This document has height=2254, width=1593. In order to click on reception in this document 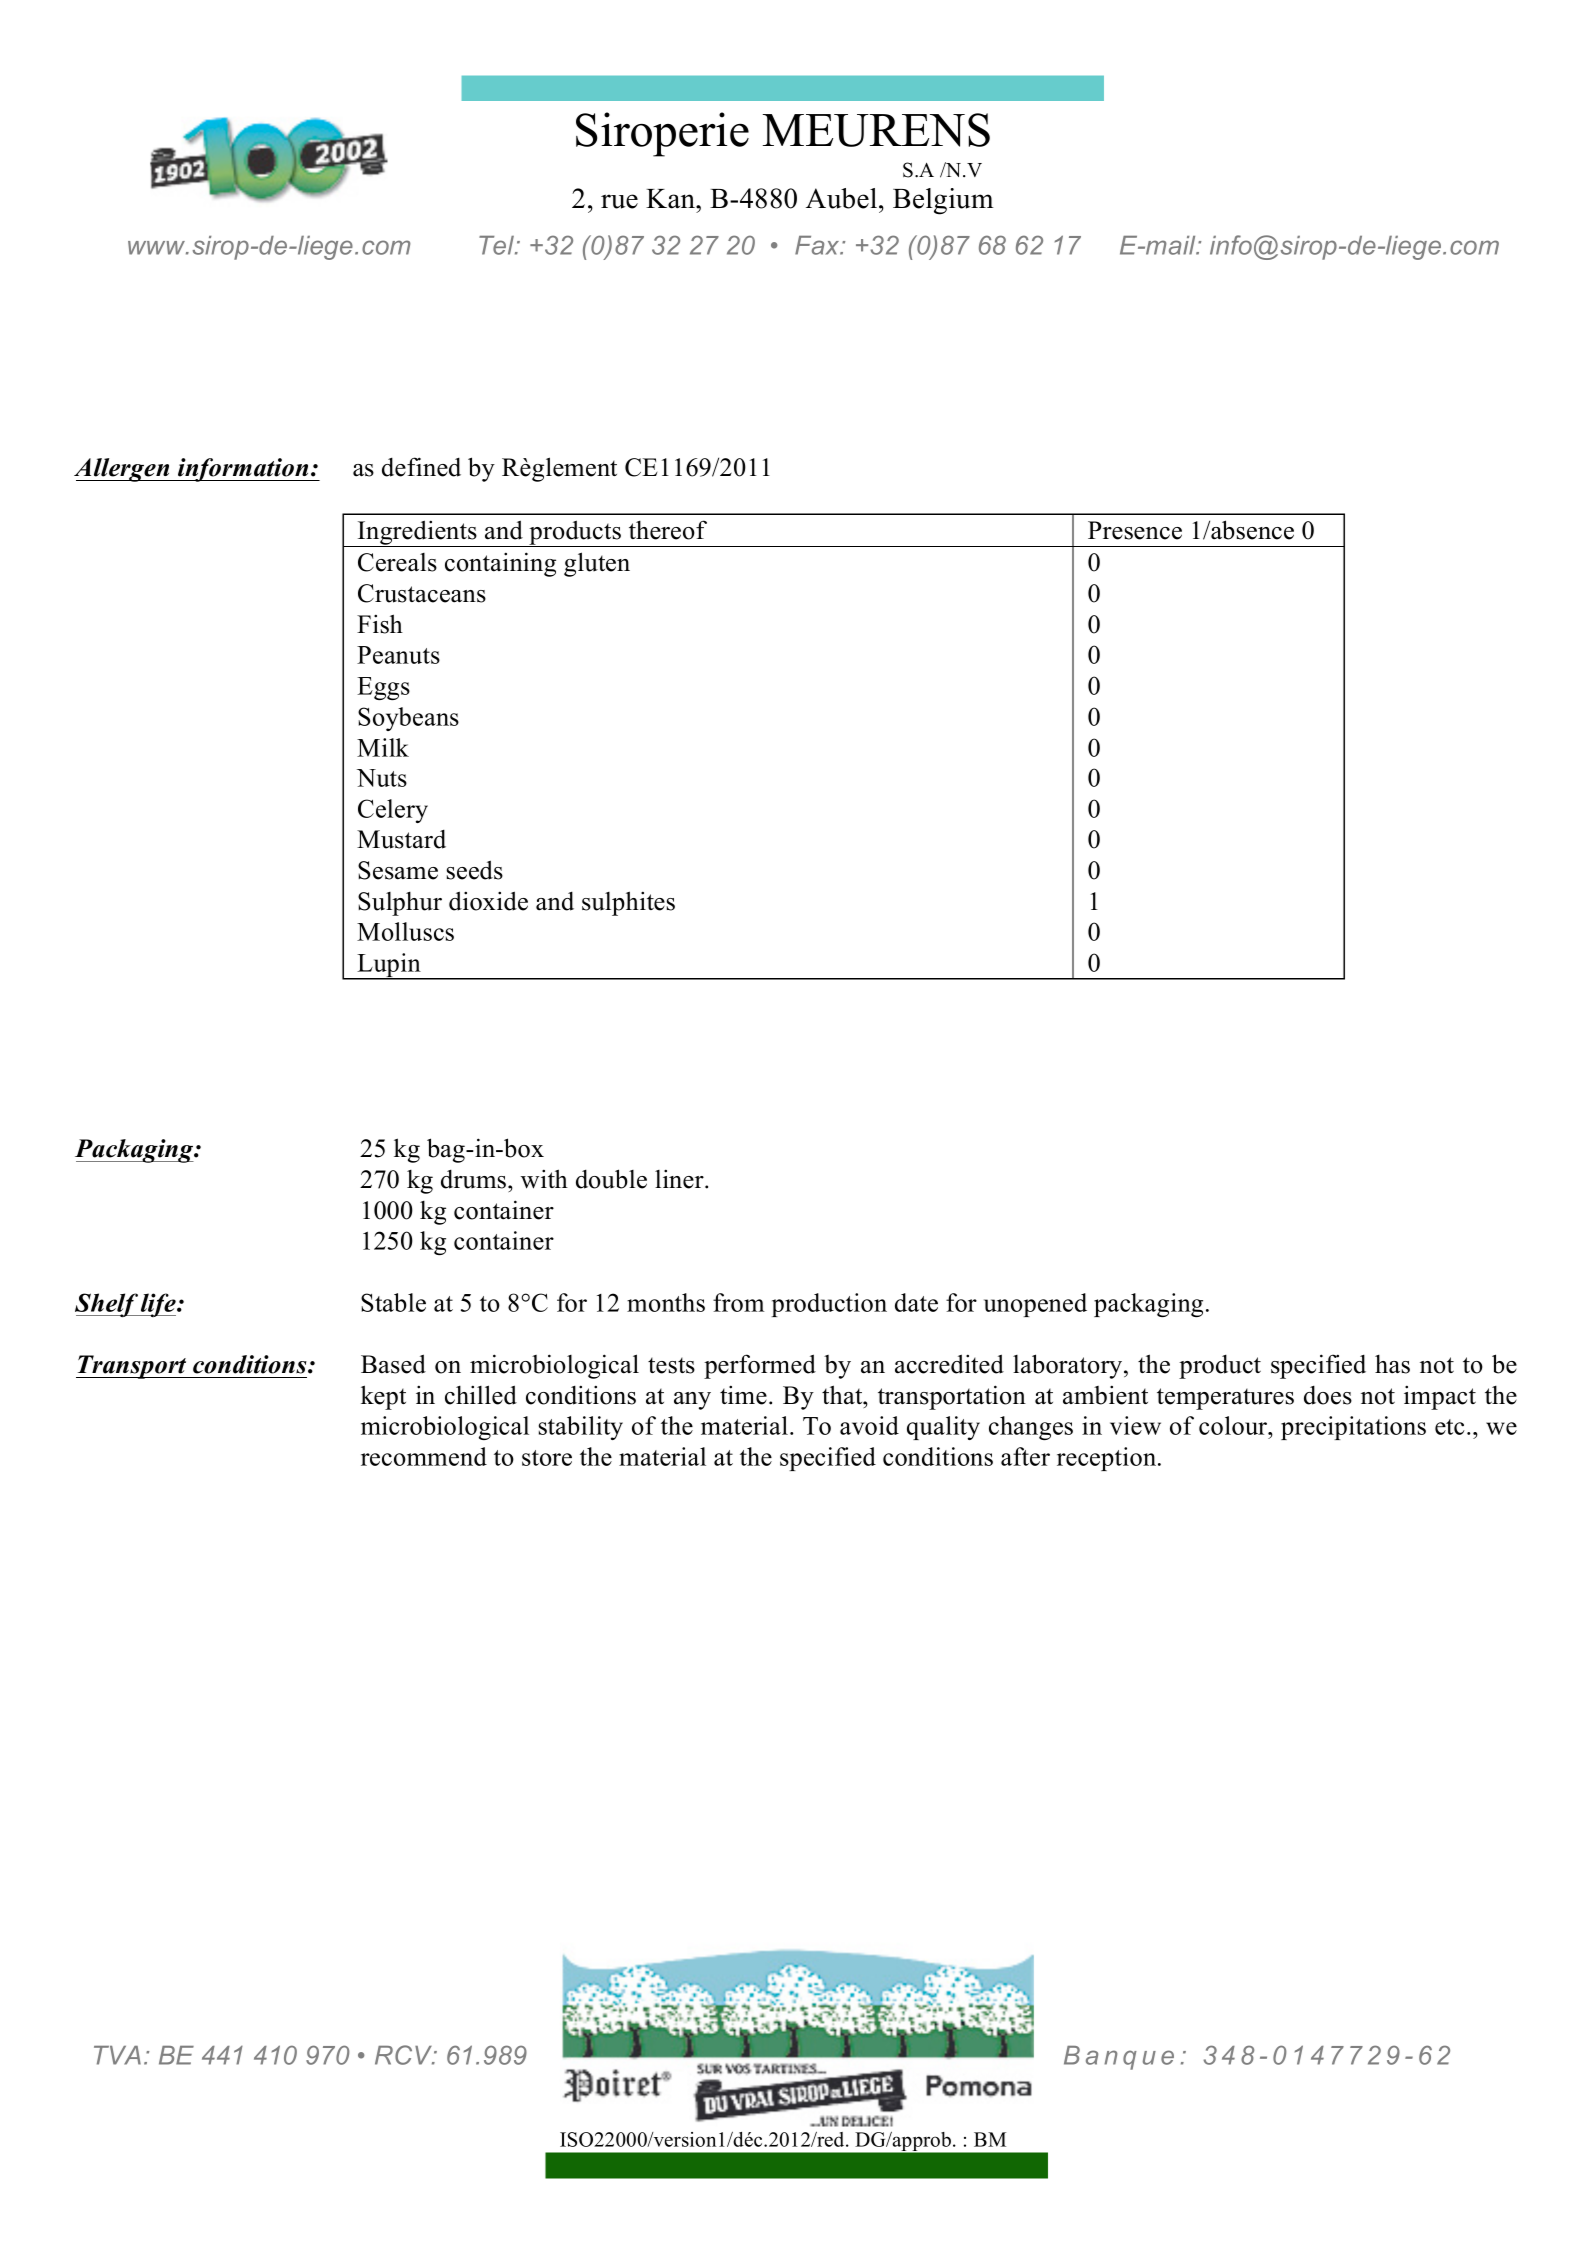, I will do `click(1108, 1459)`.
